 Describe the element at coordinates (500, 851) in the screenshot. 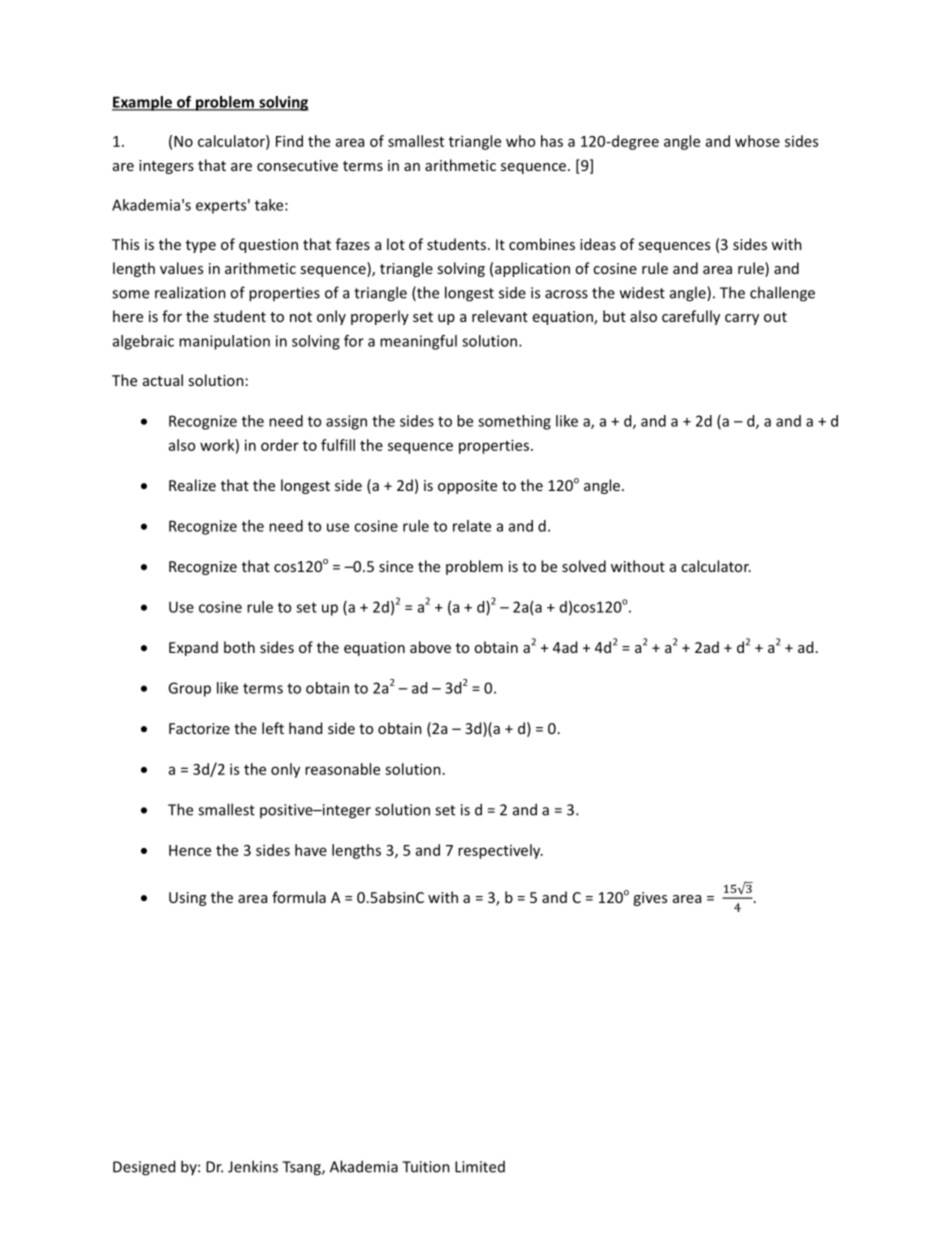

I see `respectively` at that location.
